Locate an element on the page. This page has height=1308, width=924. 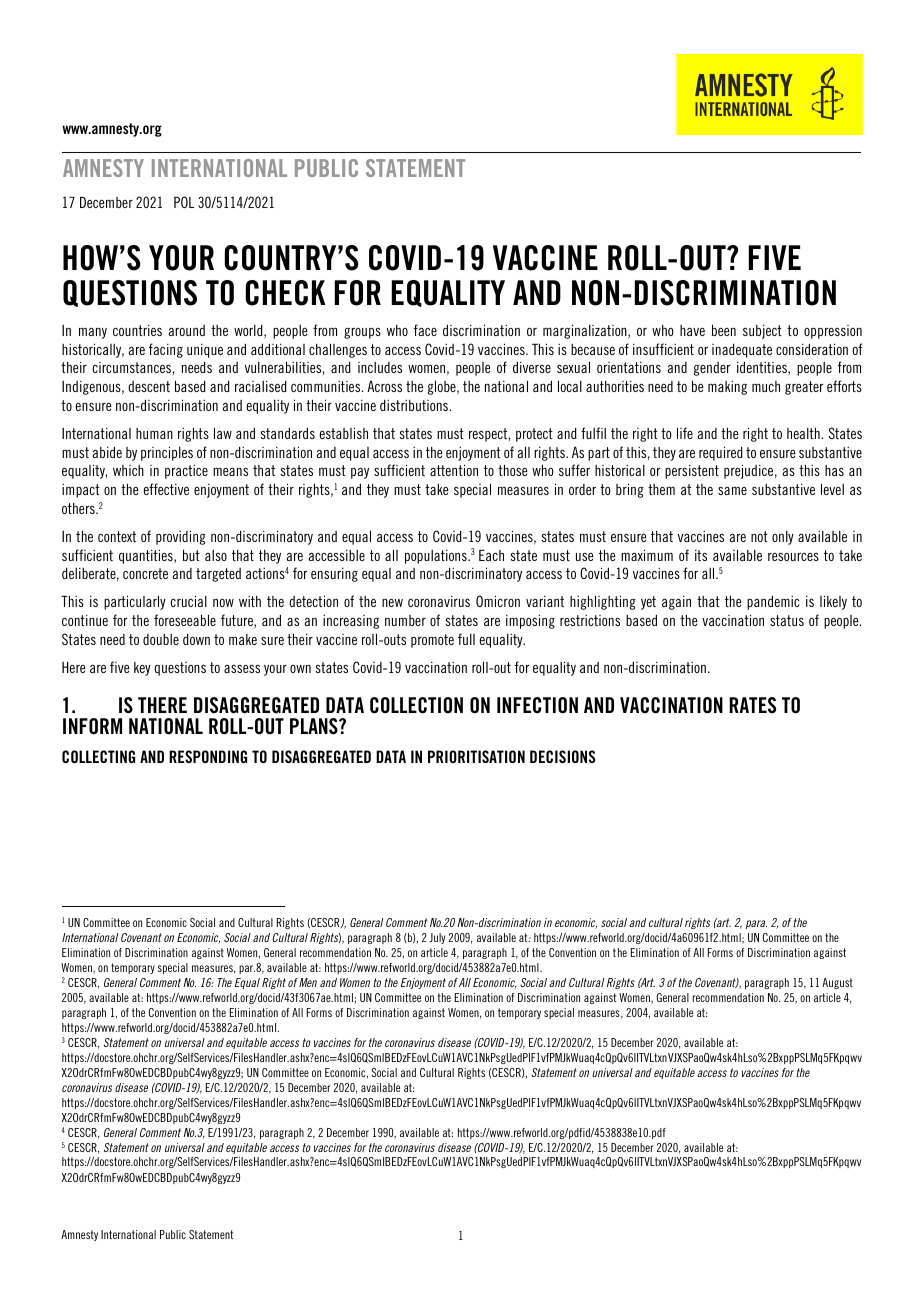
DECISIONS is located at coordinates (563, 756).
